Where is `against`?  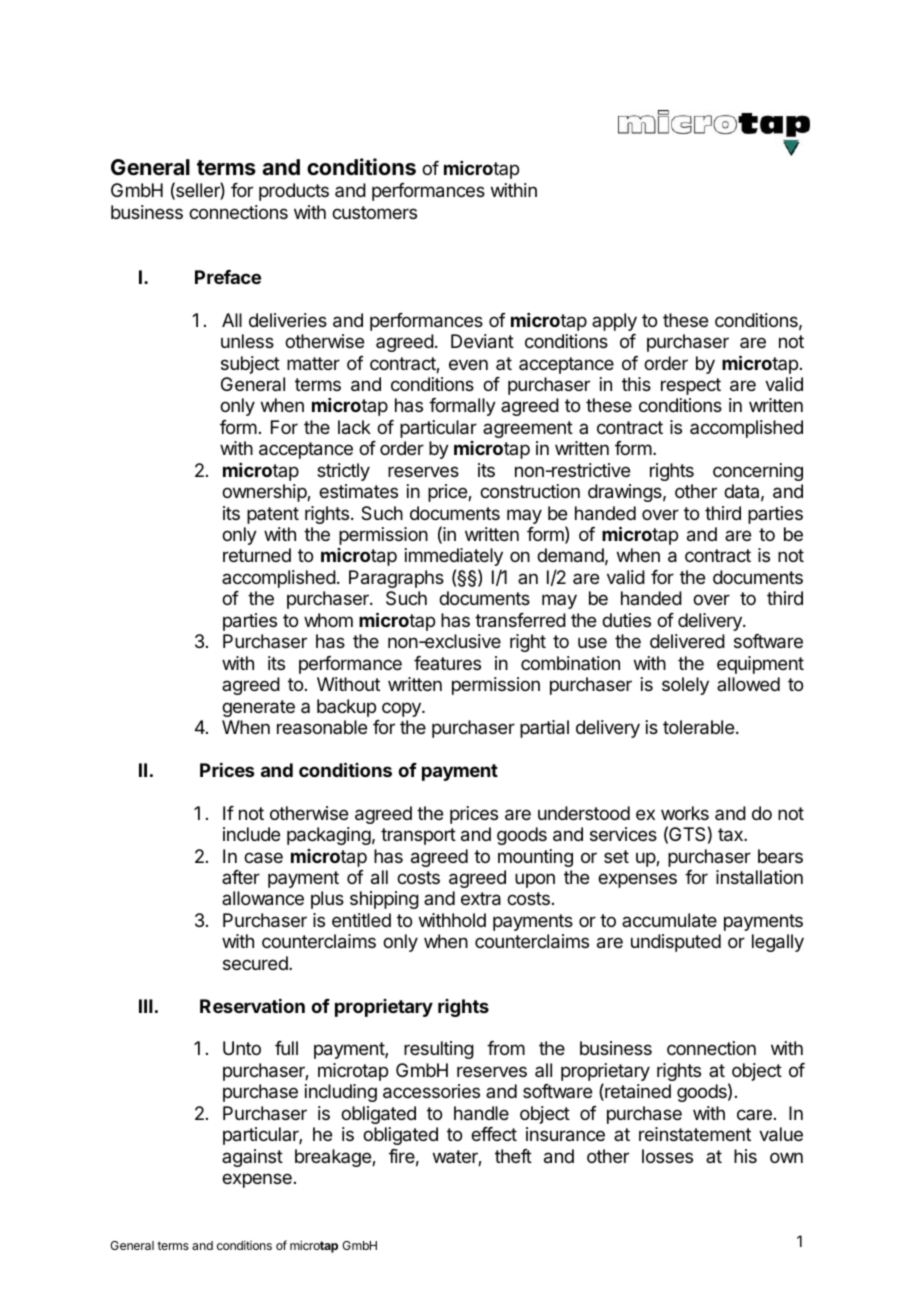
against is located at coordinates (252, 1158).
